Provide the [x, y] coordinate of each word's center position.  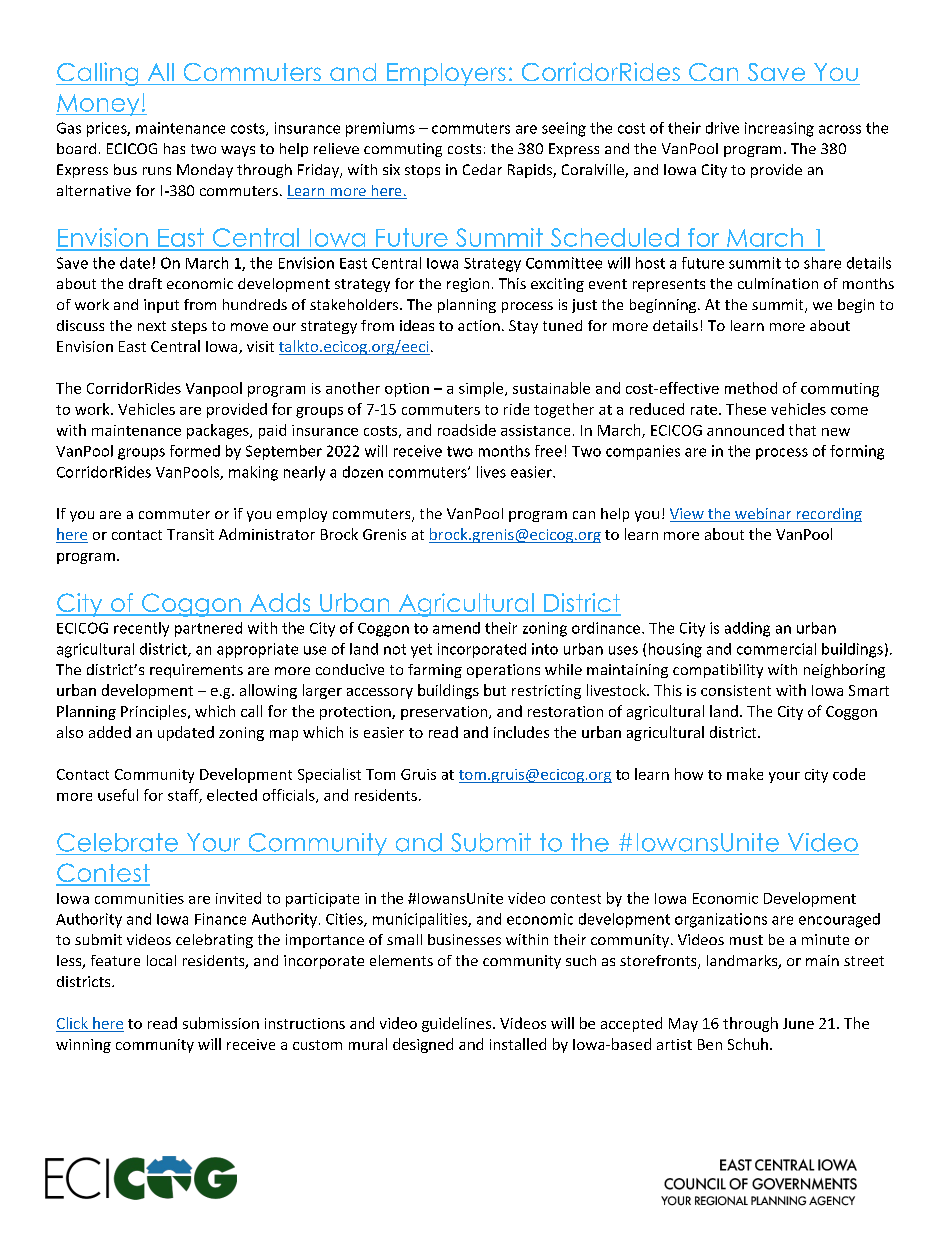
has [174, 148]
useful [118, 795]
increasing [779, 129]
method [751, 388]
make [745, 774]
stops [422, 171]
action [479, 325]
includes [521, 732]
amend [456, 628]
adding [747, 629]
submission [221, 1023]
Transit [190, 534]
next [152, 326]
